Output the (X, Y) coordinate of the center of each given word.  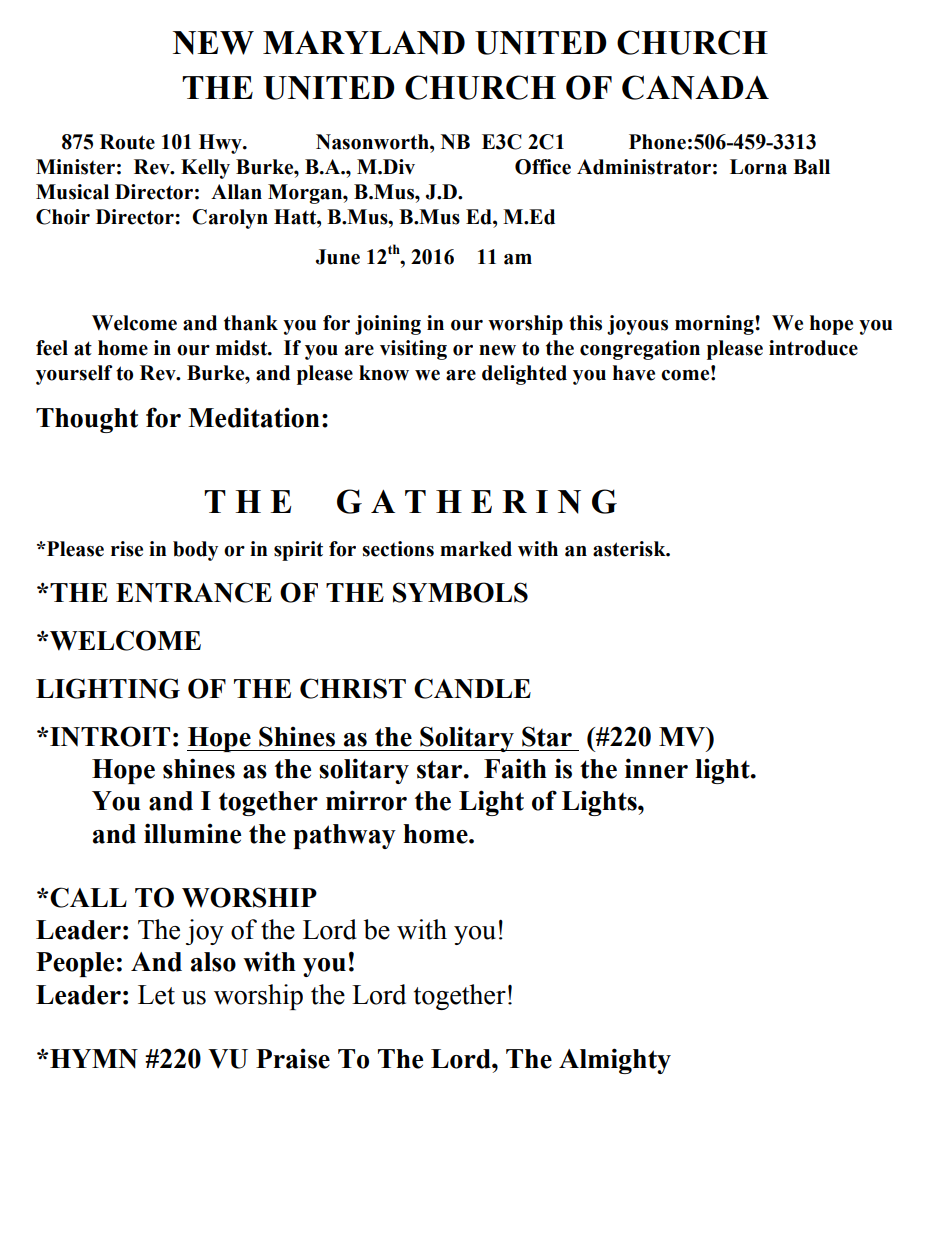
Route (127, 142)
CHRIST (353, 688)
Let (156, 995)
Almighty (615, 1061)
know (384, 373)
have (634, 373)
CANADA (695, 87)
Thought (87, 420)
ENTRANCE (194, 592)
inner (656, 768)
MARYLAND (364, 43)
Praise (293, 1059)
